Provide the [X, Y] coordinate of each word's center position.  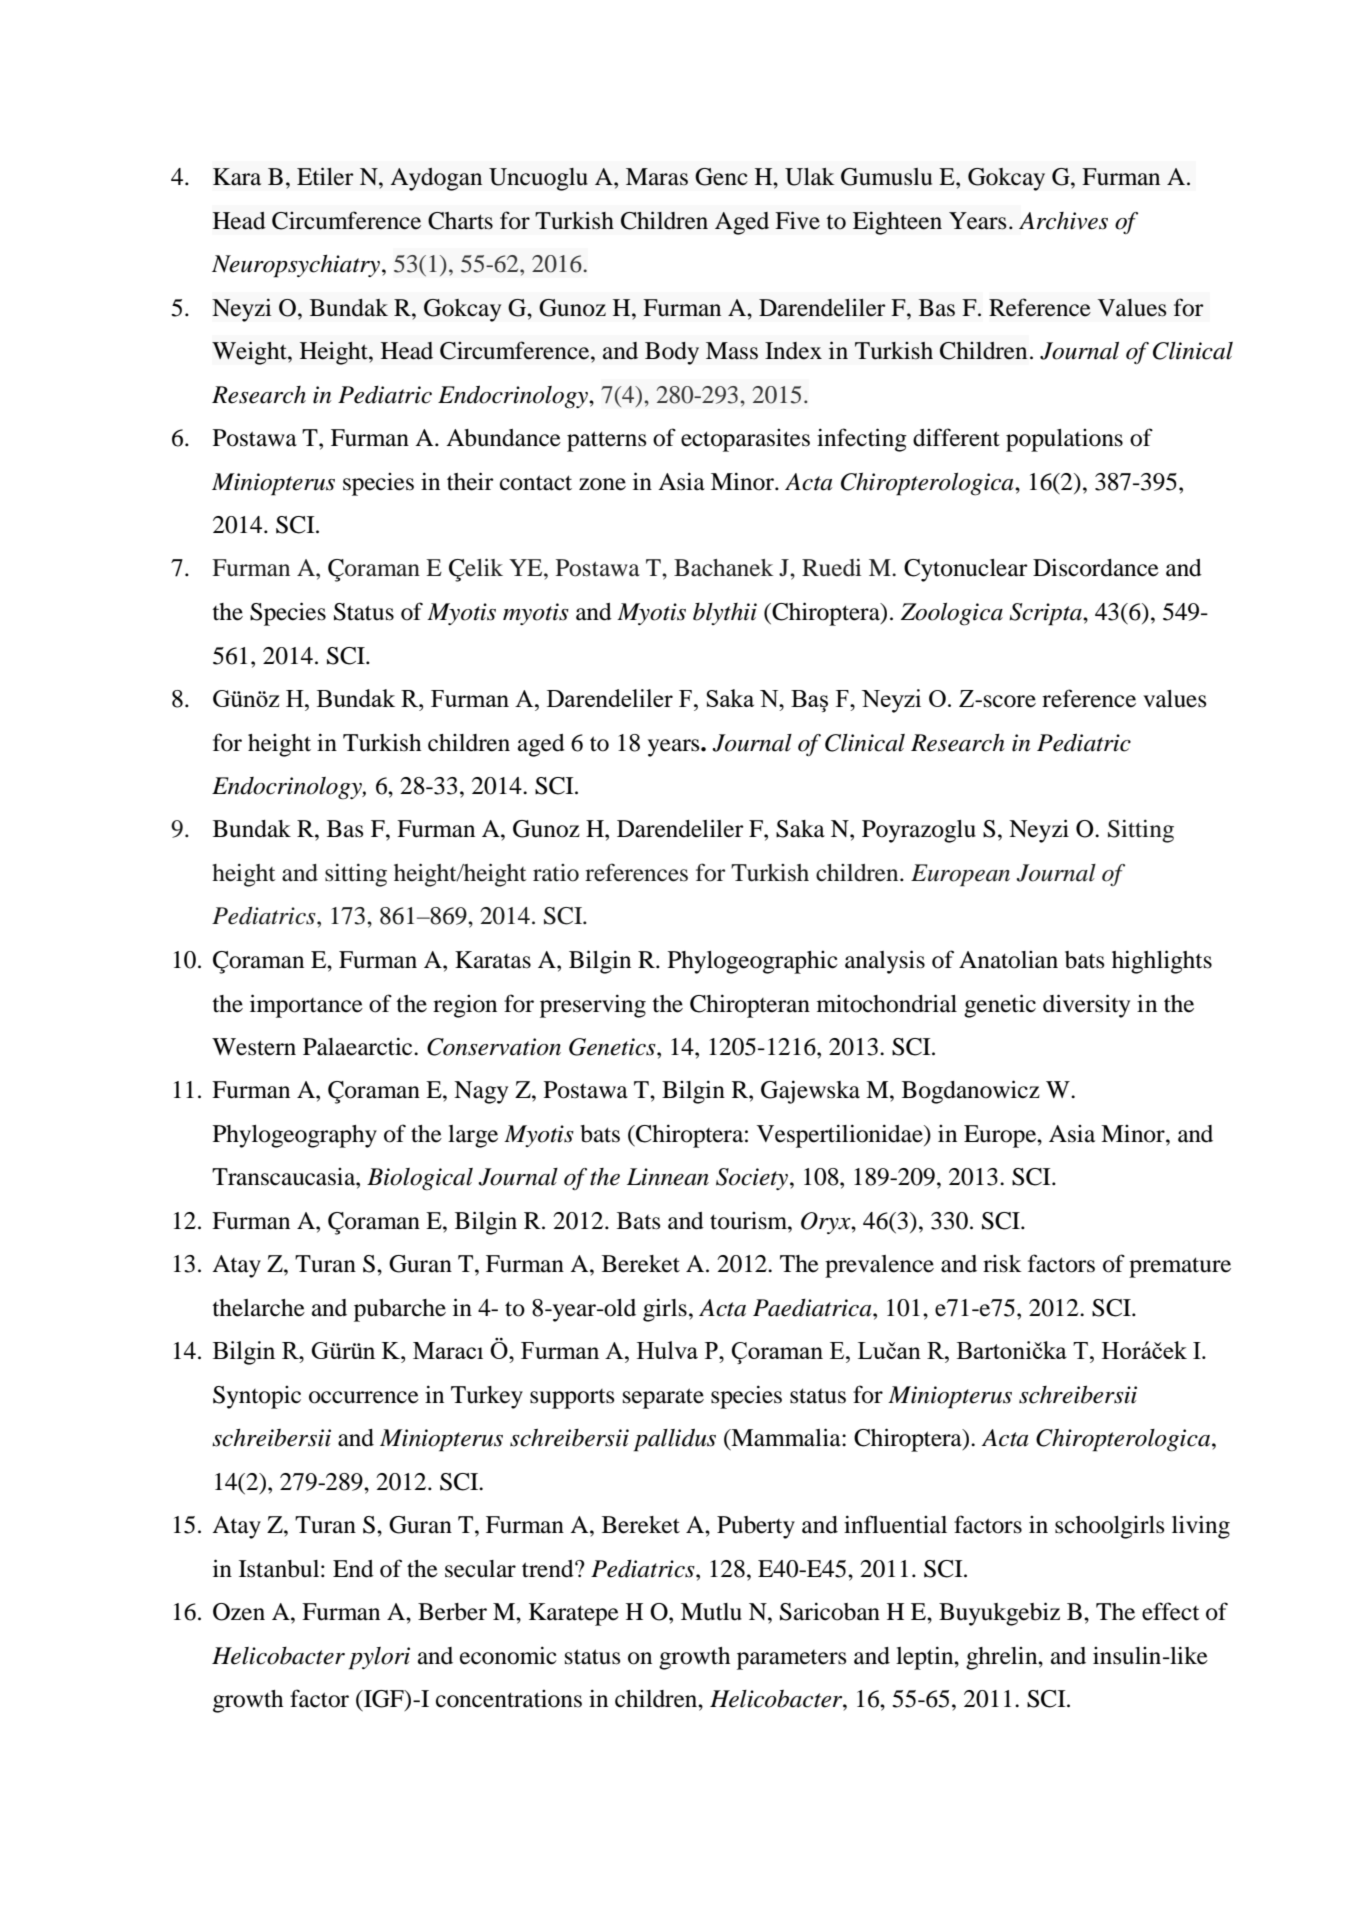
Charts [460, 221]
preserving [593, 1006]
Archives [1063, 221]
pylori [379, 1658]
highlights [1162, 962]
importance [306, 1006]
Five [797, 220]
